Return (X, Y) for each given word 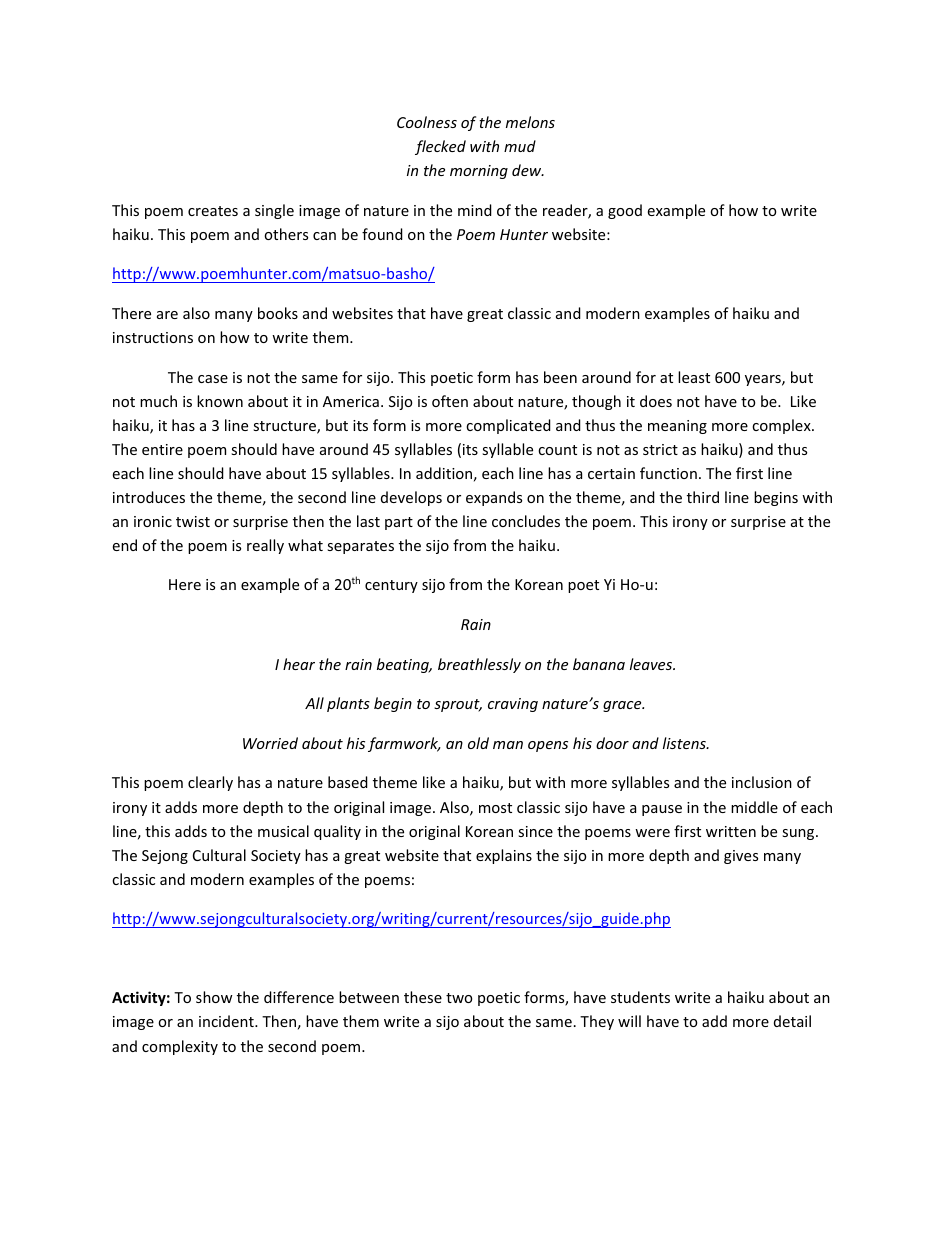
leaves (652, 664)
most (495, 808)
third (703, 497)
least (694, 377)
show (214, 997)
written (731, 831)
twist (193, 521)
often (450, 401)
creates (213, 211)
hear (299, 664)
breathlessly (479, 665)
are (167, 315)
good (625, 211)
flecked (440, 147)
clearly (210, 783)
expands (494, 498)
